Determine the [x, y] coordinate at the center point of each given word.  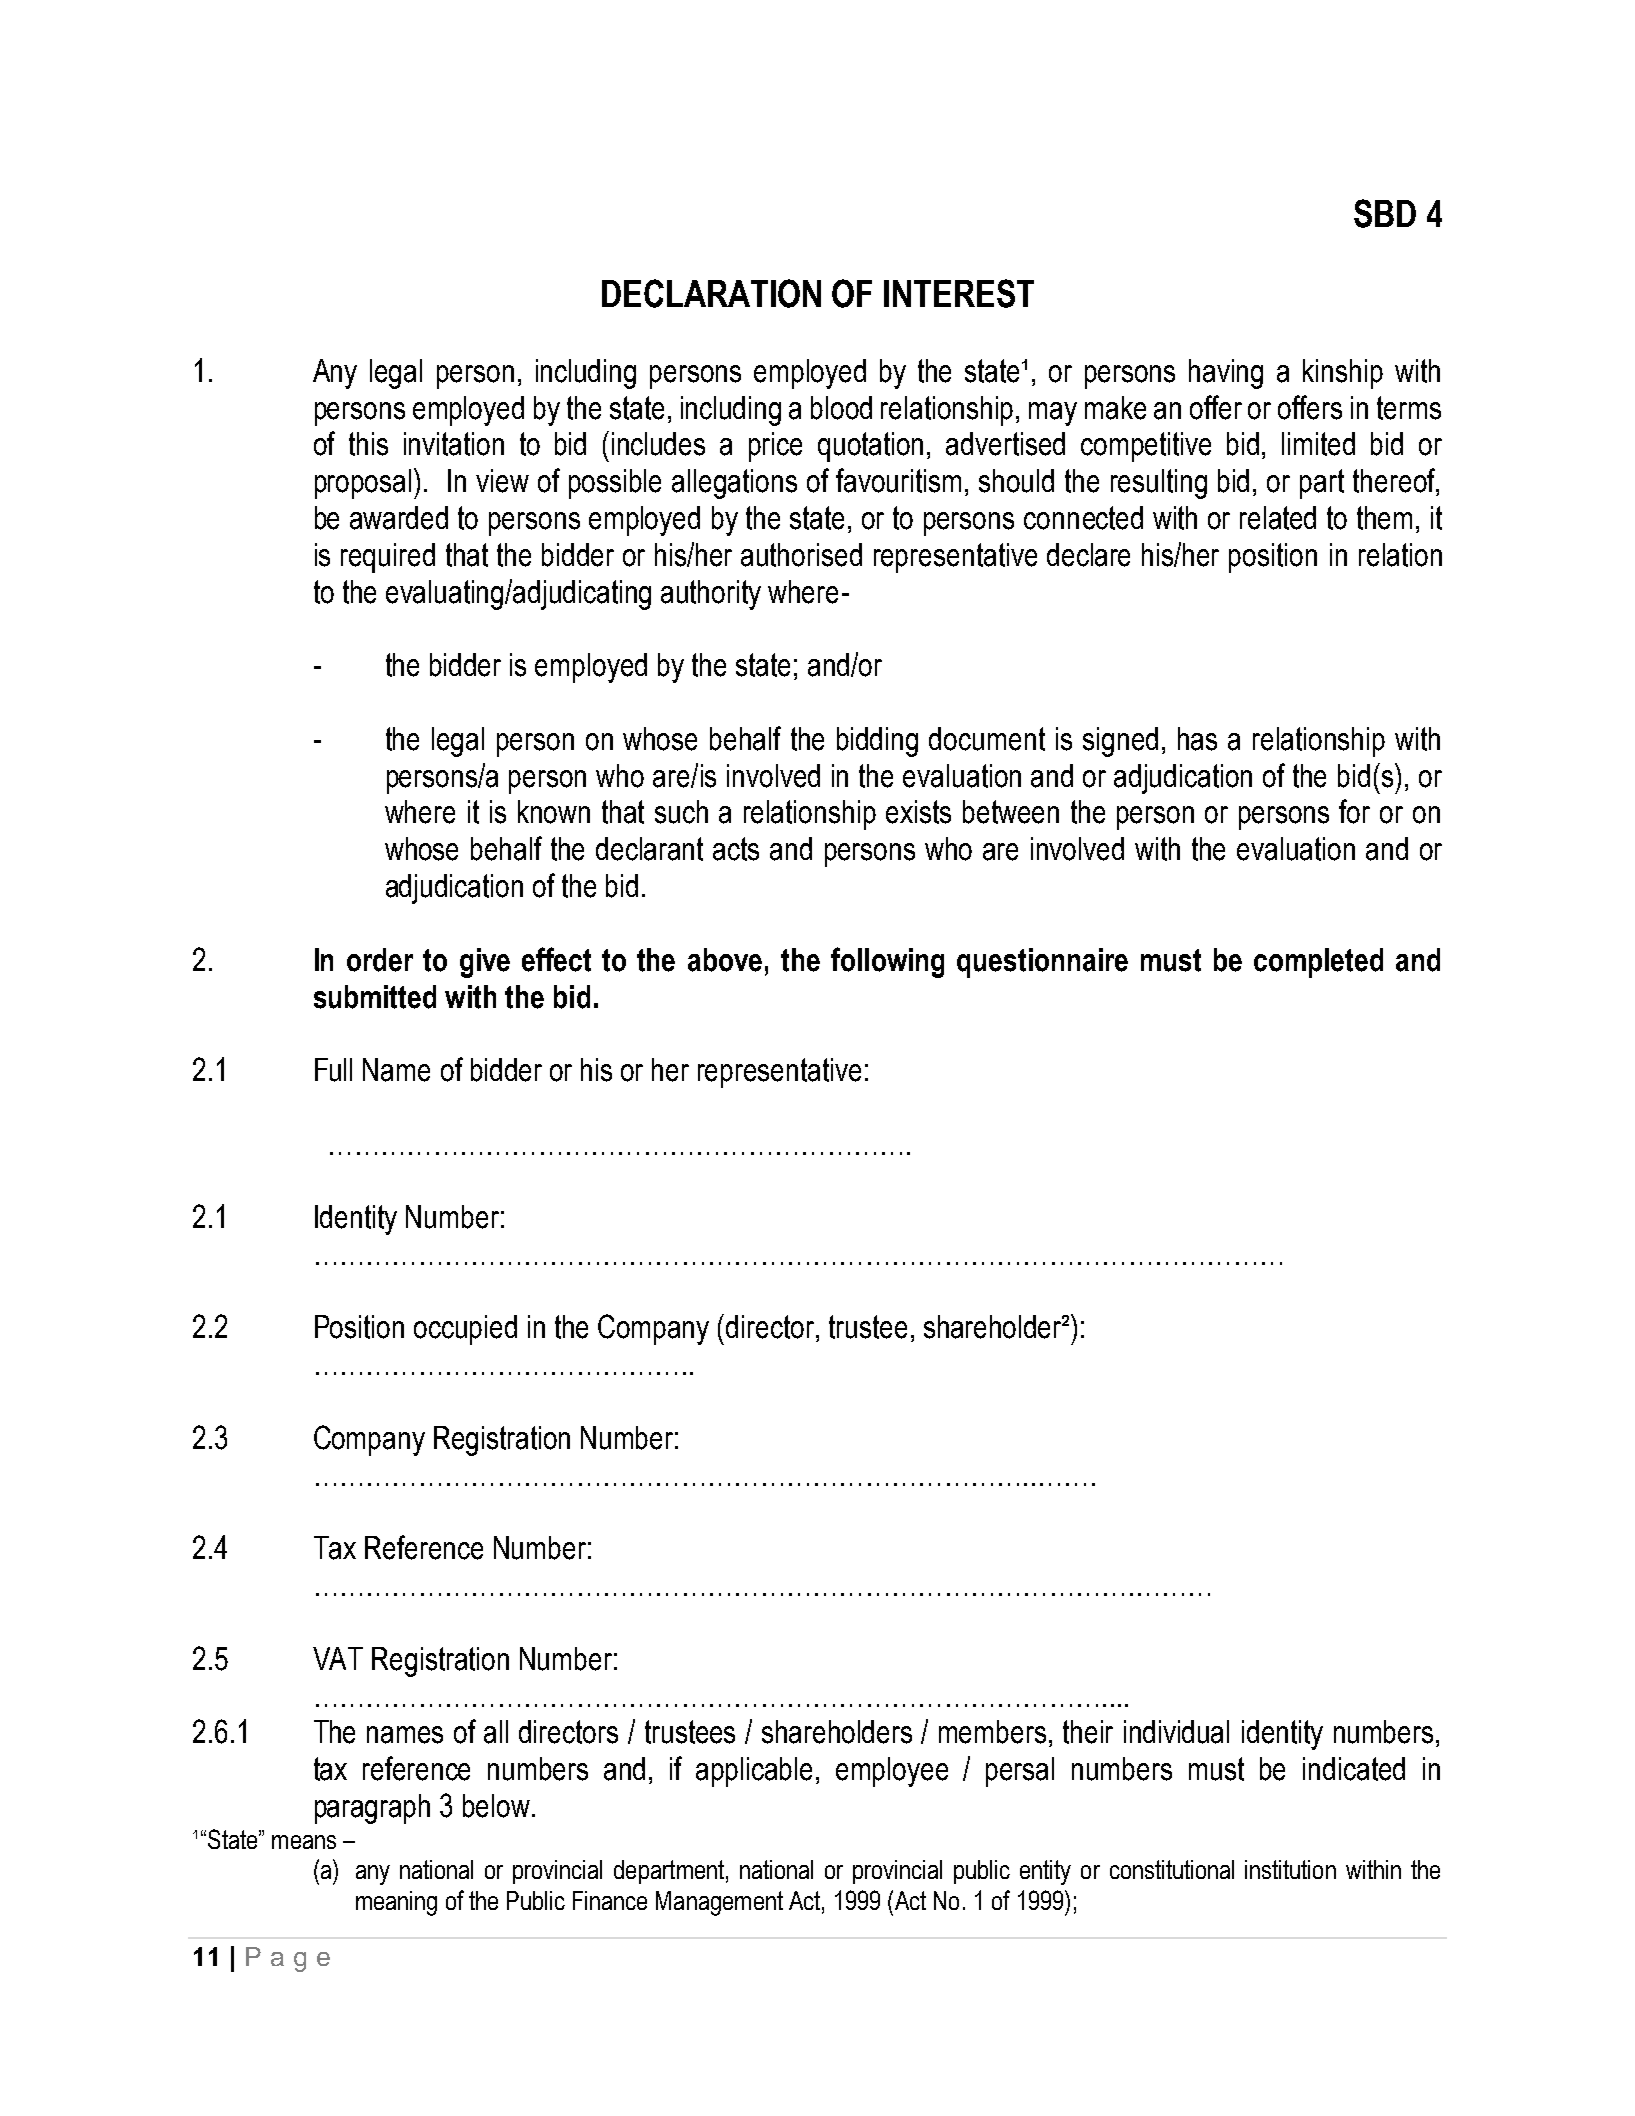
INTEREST [959, 293]
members [992, 1732]
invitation [454, 444]
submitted [375, 997]
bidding [877, 742]
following [887, 962]
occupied [465, 1330]
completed [1318, 963]
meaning [396, 1903]
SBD [1385, 213]
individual [1176, 1732]
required [388, 558]
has [1197, 739]
